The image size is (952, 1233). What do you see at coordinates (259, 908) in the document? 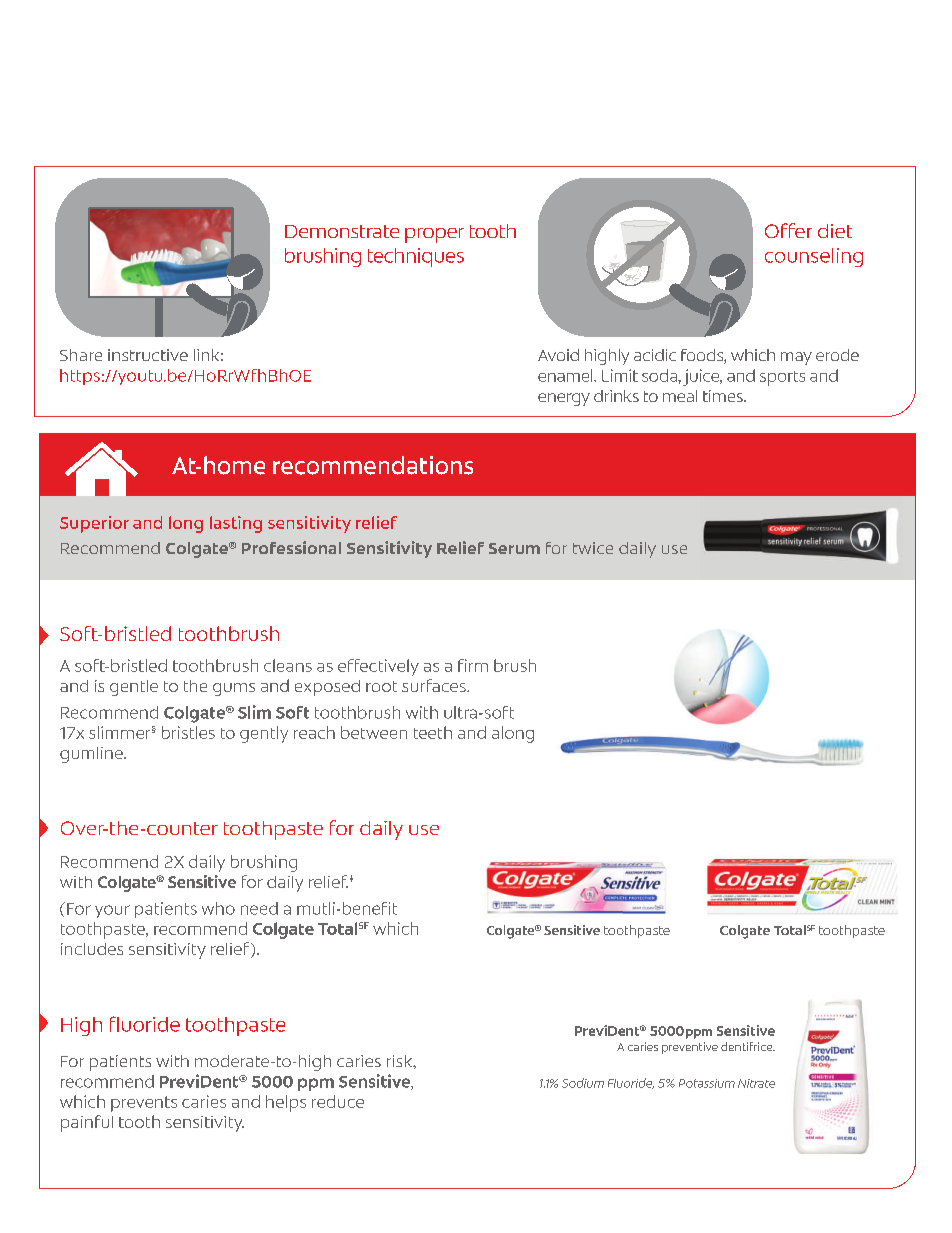
I see `need` at bounding box center [259, 908].
